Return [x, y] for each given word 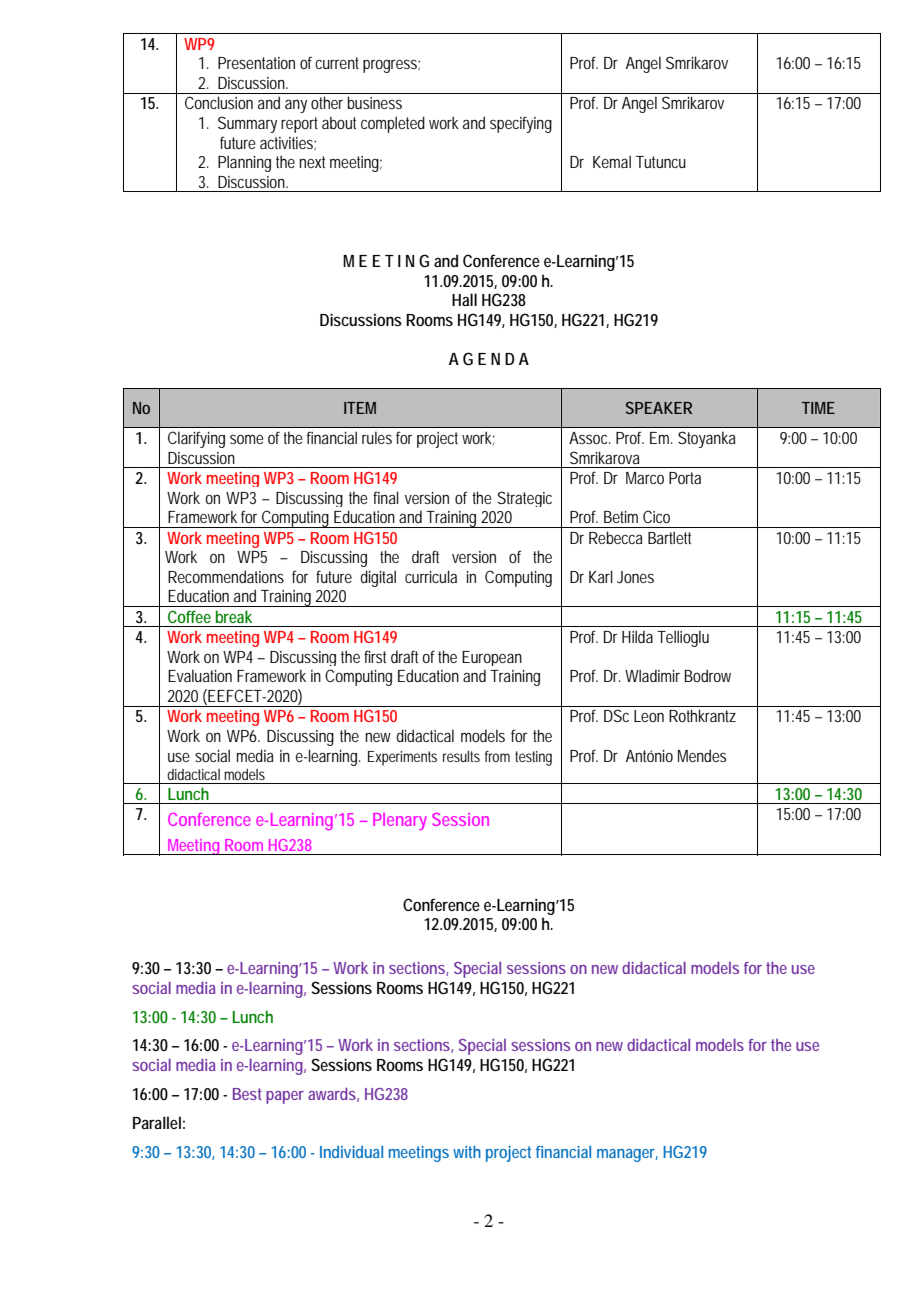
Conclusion [219, 102]
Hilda [637, 636]
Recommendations [226, 576]
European [492, 658]
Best [247, 1094]
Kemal [612, 161]
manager [627, 1155]
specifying [521, 124]
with [467, 1152]
